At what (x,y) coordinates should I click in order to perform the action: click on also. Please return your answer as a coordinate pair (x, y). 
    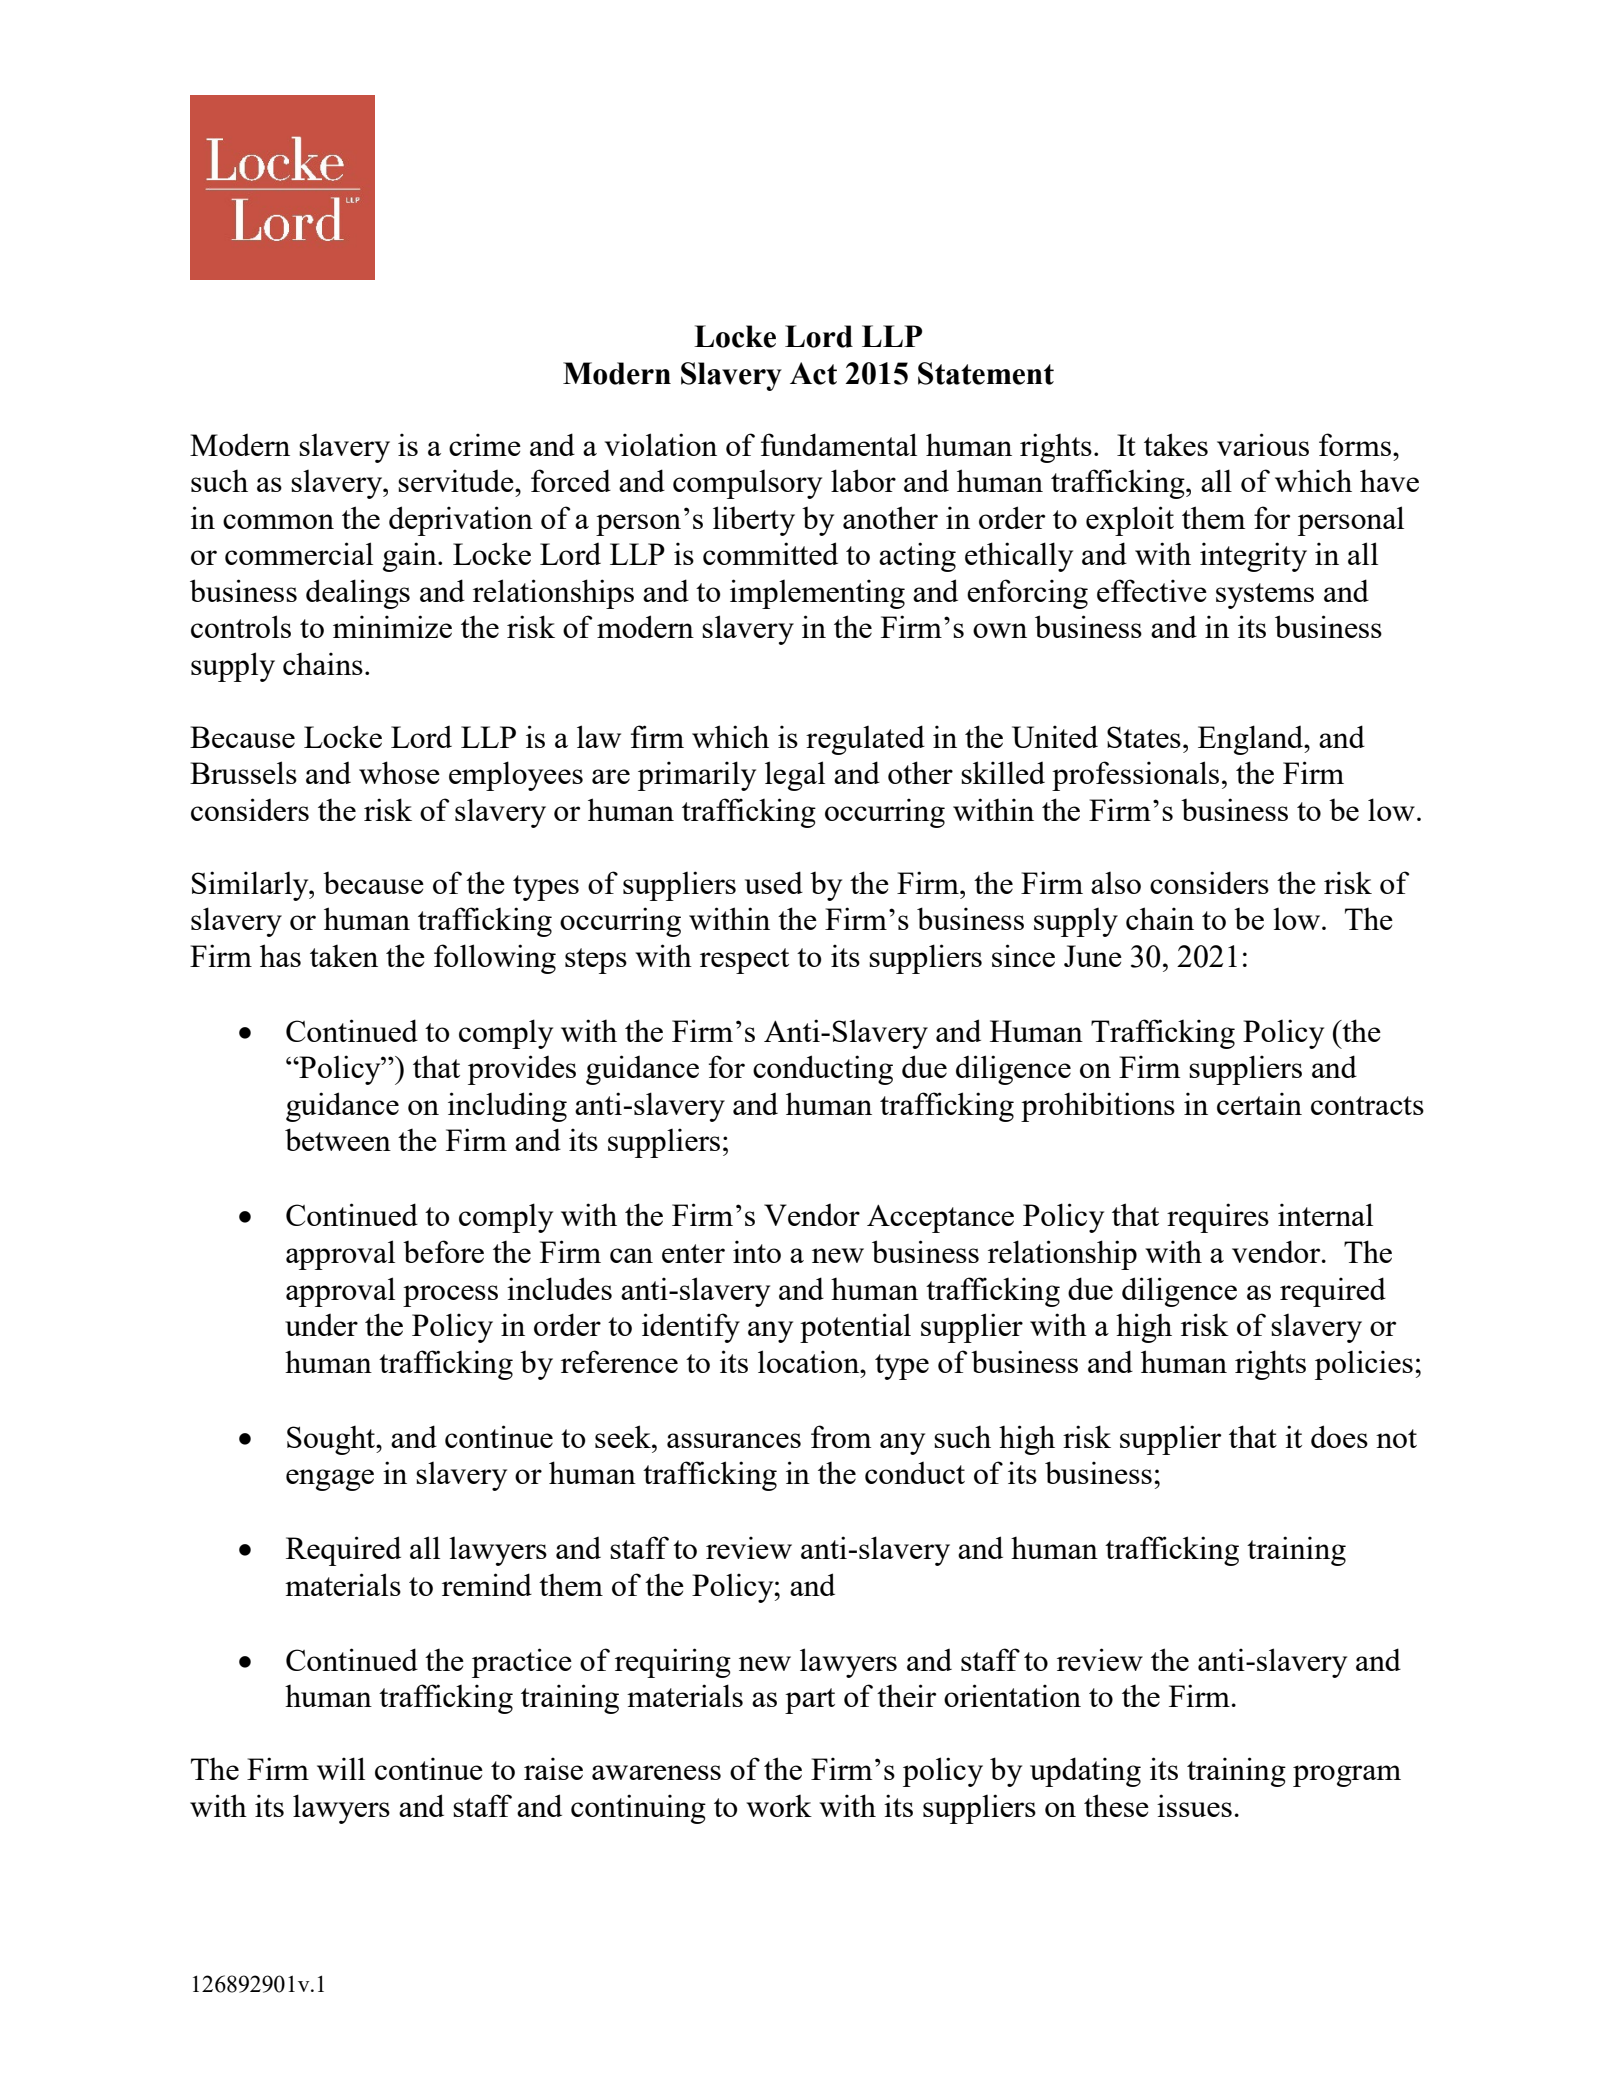
    Looking at the image, I should click on (1116, 883).
